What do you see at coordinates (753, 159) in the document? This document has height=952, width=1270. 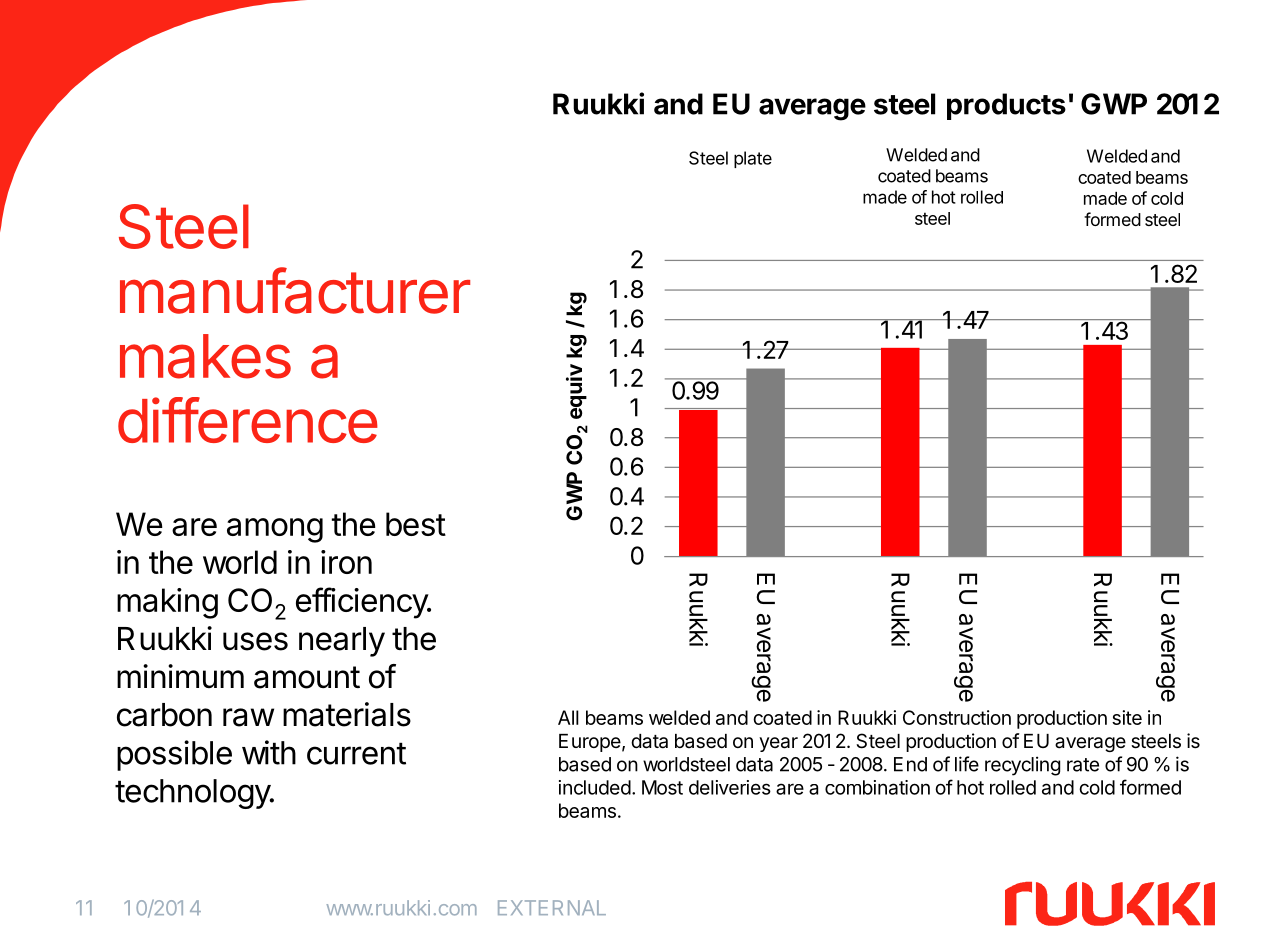 I see `plate` at bounding box center [753, 159].
